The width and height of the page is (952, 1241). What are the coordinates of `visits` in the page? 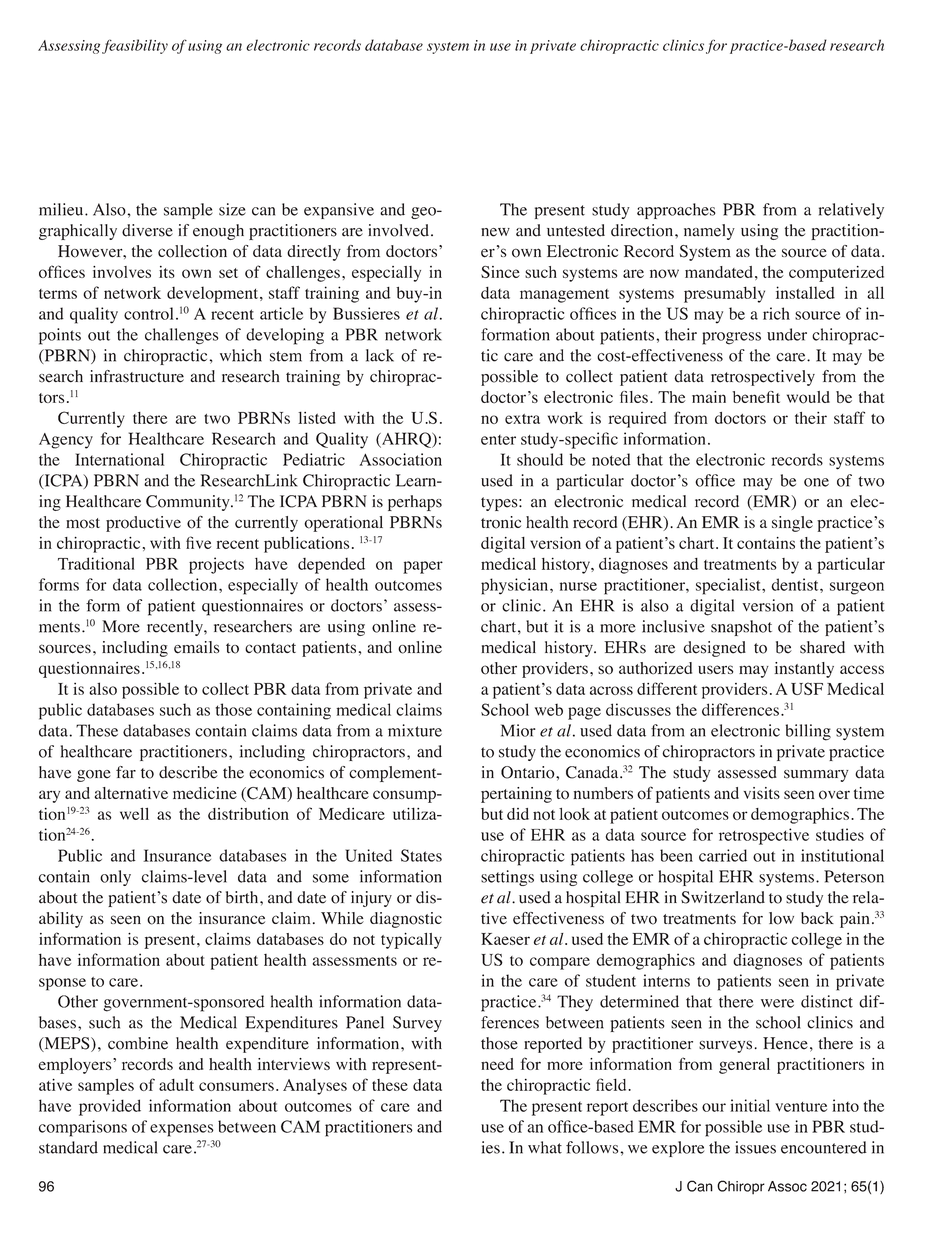 It's located at (761, 793).
